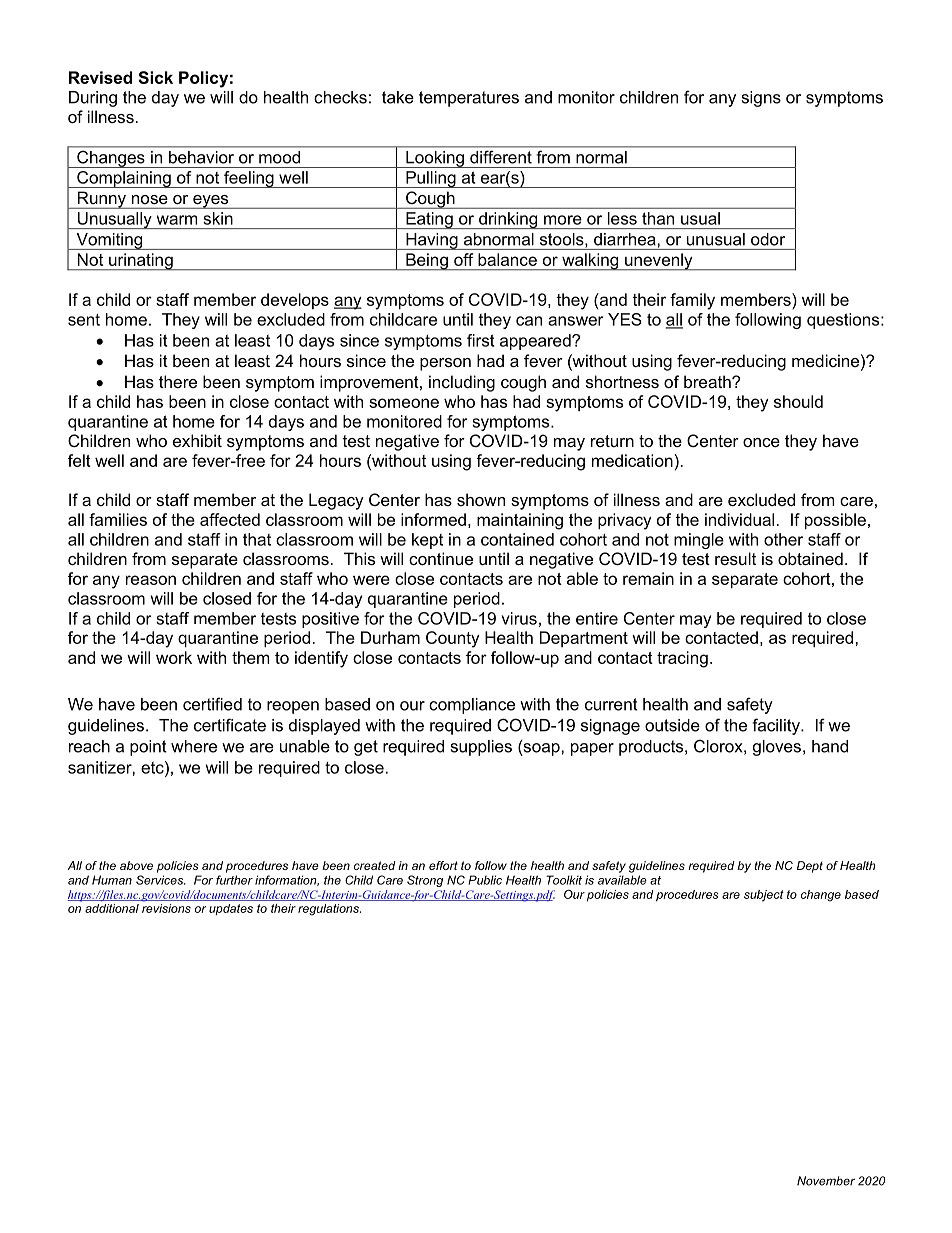 Image resolution: width=952 pixels, height=1233 pixels. What do you see at coordinates (453, 639) in the document?
I see `County` at bounding box center [453, 639].
